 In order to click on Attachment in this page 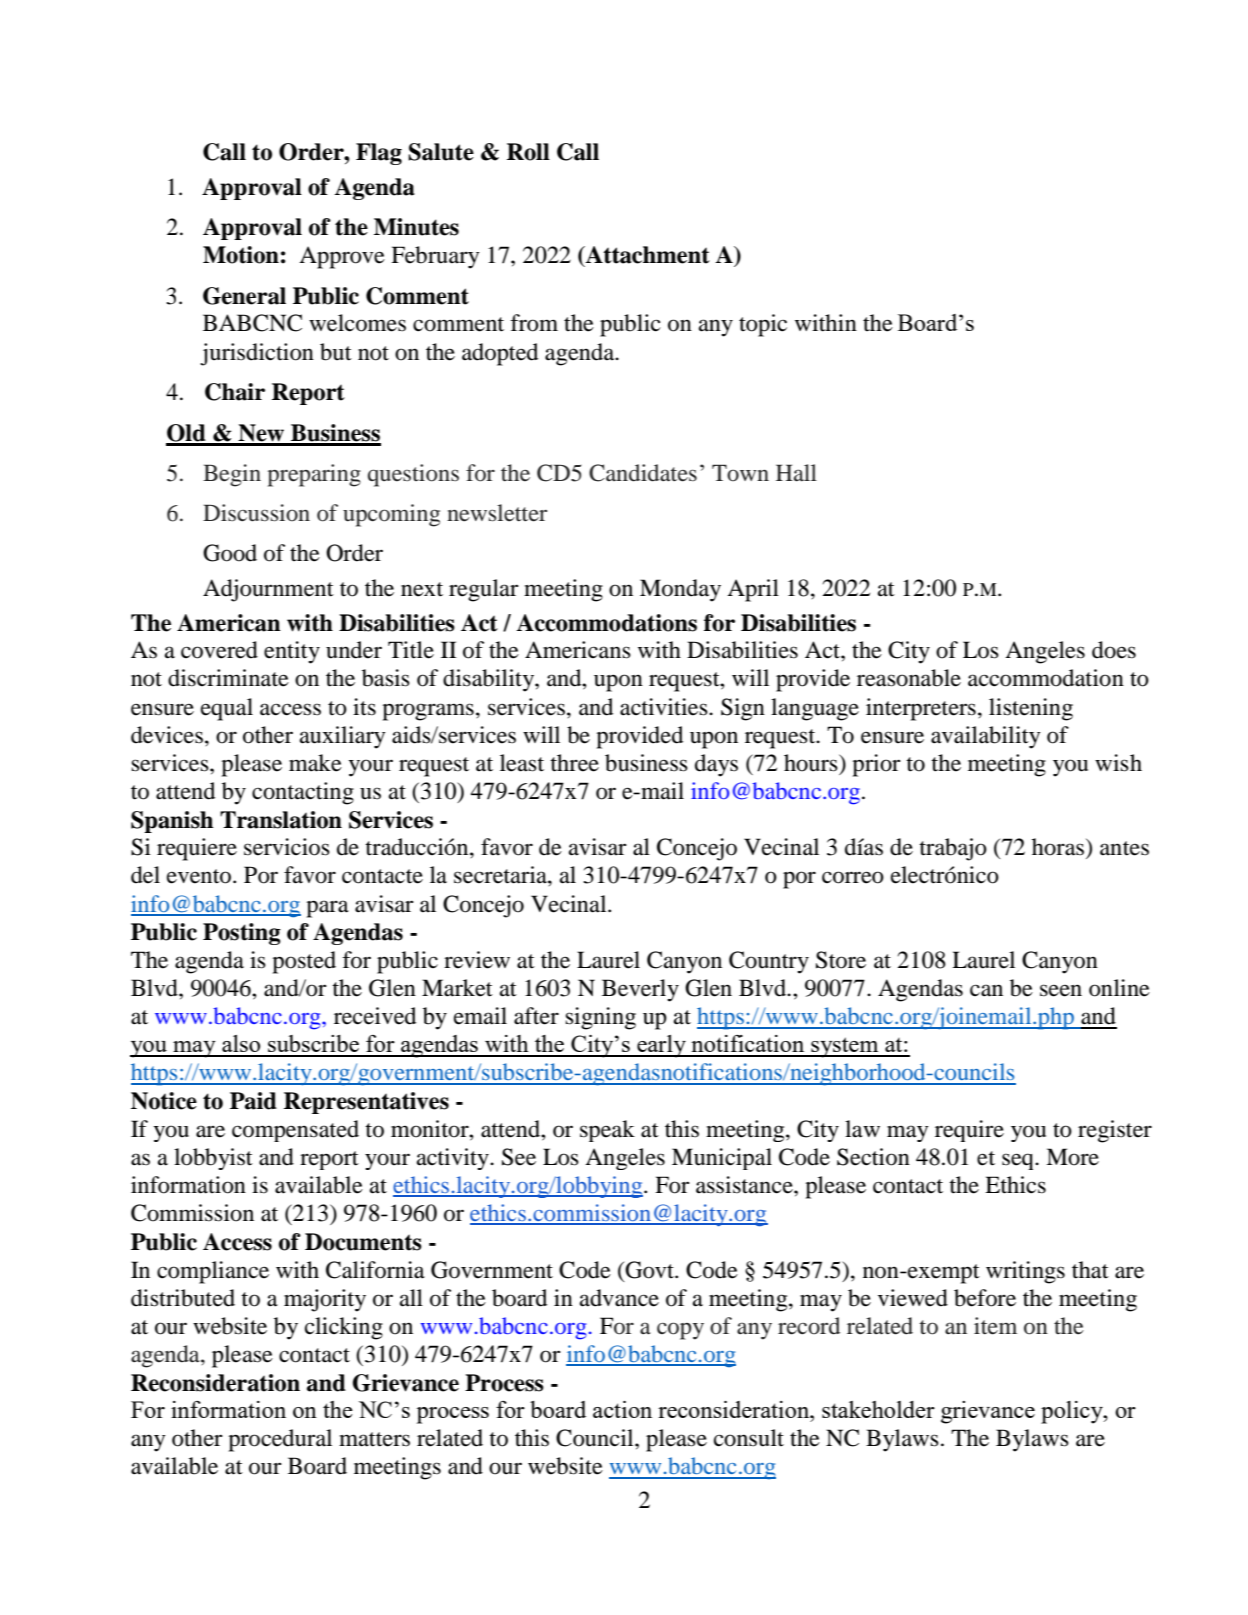, I will do `click(647, 255)`.
